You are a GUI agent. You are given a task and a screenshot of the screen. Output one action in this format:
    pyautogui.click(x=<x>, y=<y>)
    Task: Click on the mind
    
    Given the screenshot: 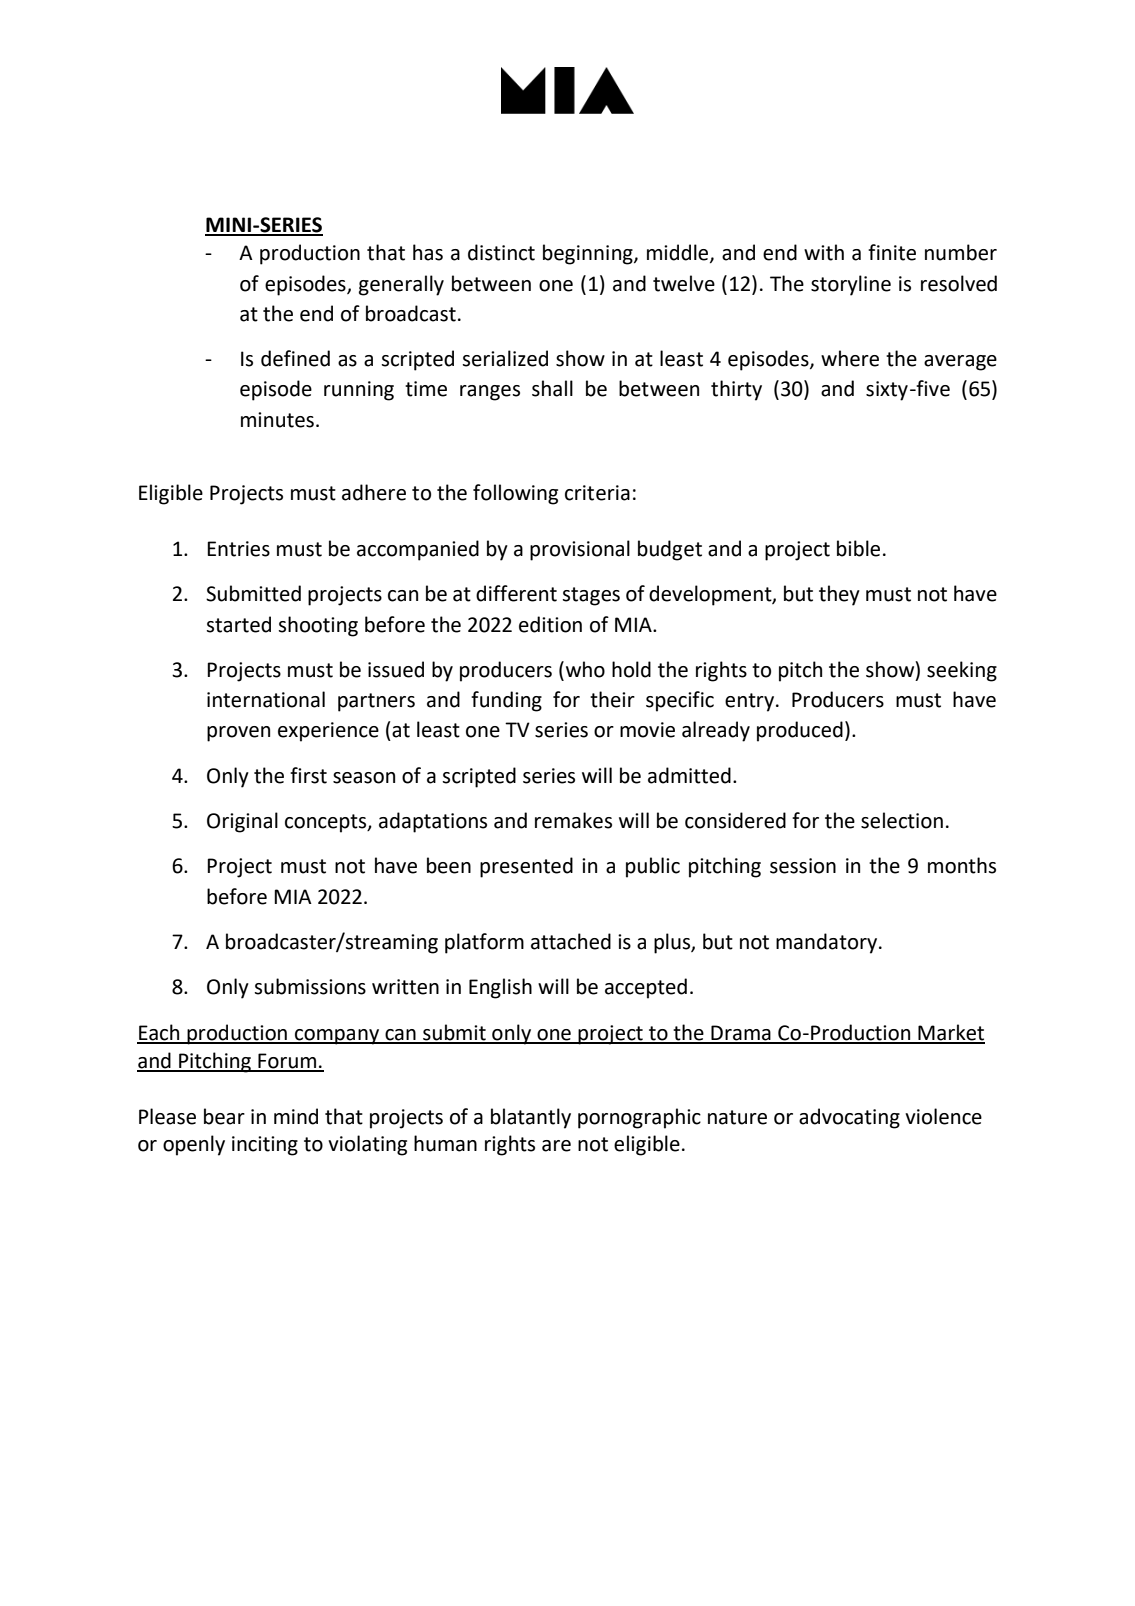 What is the action you would take?
    pyautogui.click(x=296, y=1116)
